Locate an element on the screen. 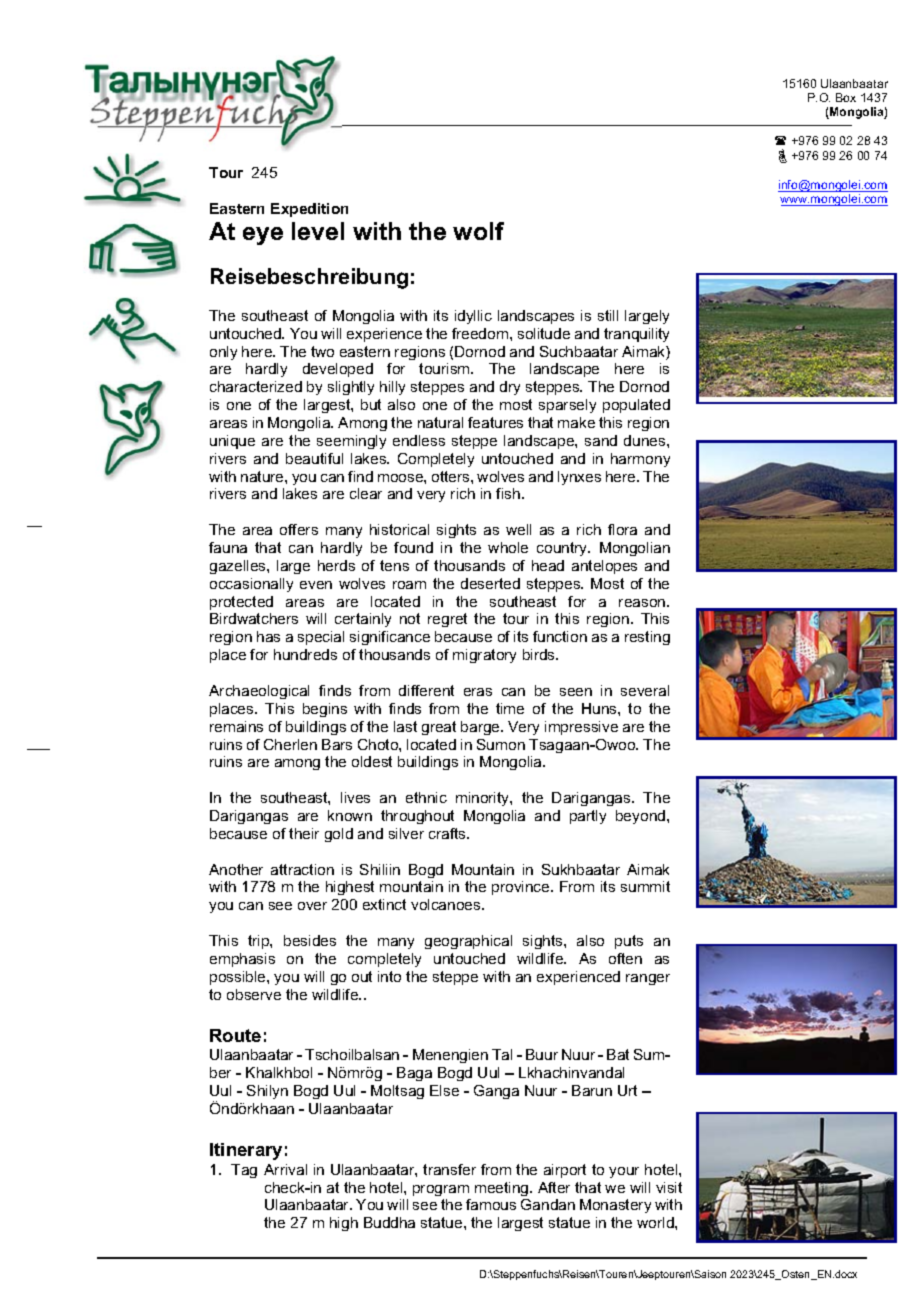 The image size is (924, 1308). Box is located at coordinates (846, 97).
